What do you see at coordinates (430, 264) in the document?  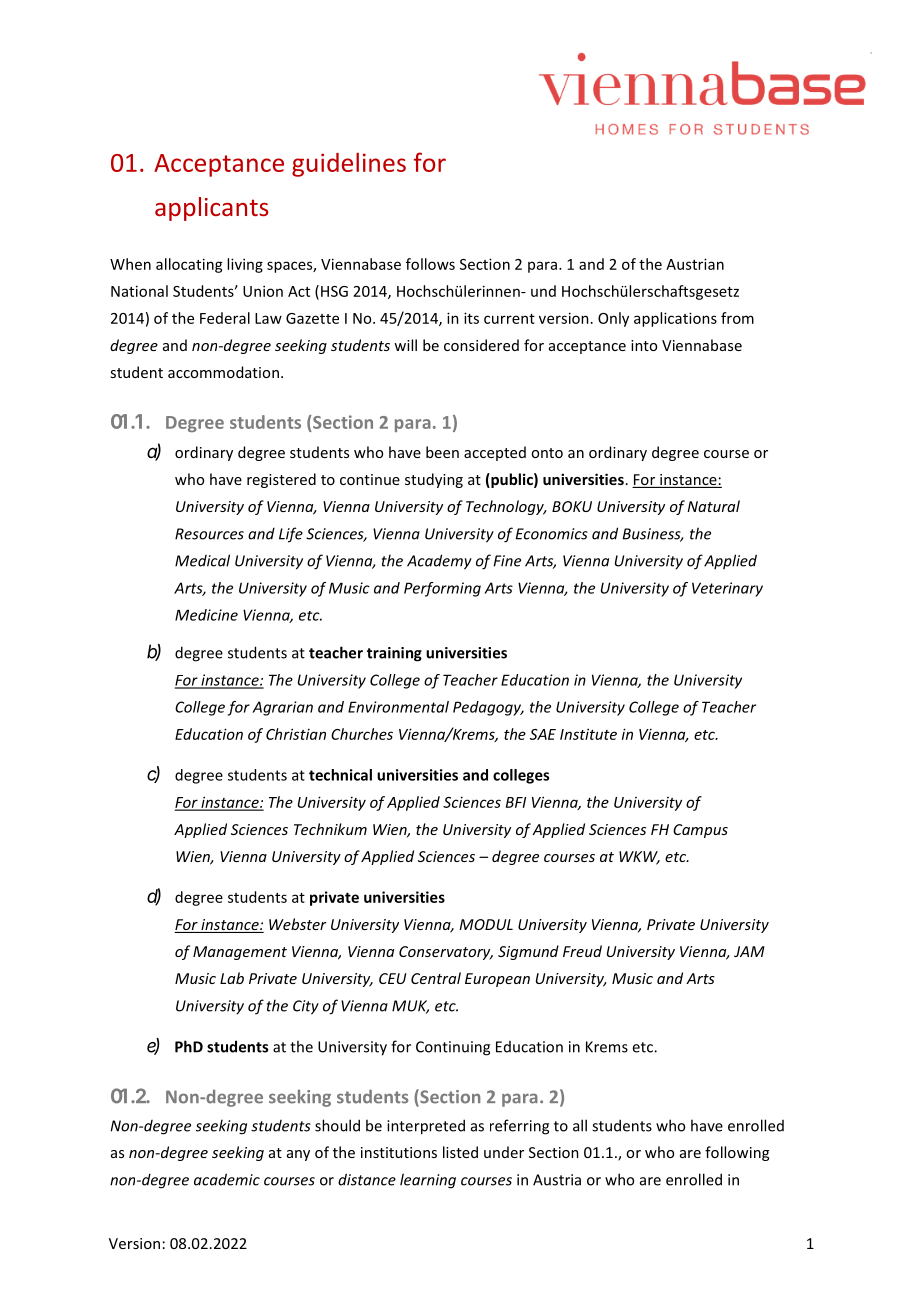 I see `follows` at bounding box center [430, 264].
